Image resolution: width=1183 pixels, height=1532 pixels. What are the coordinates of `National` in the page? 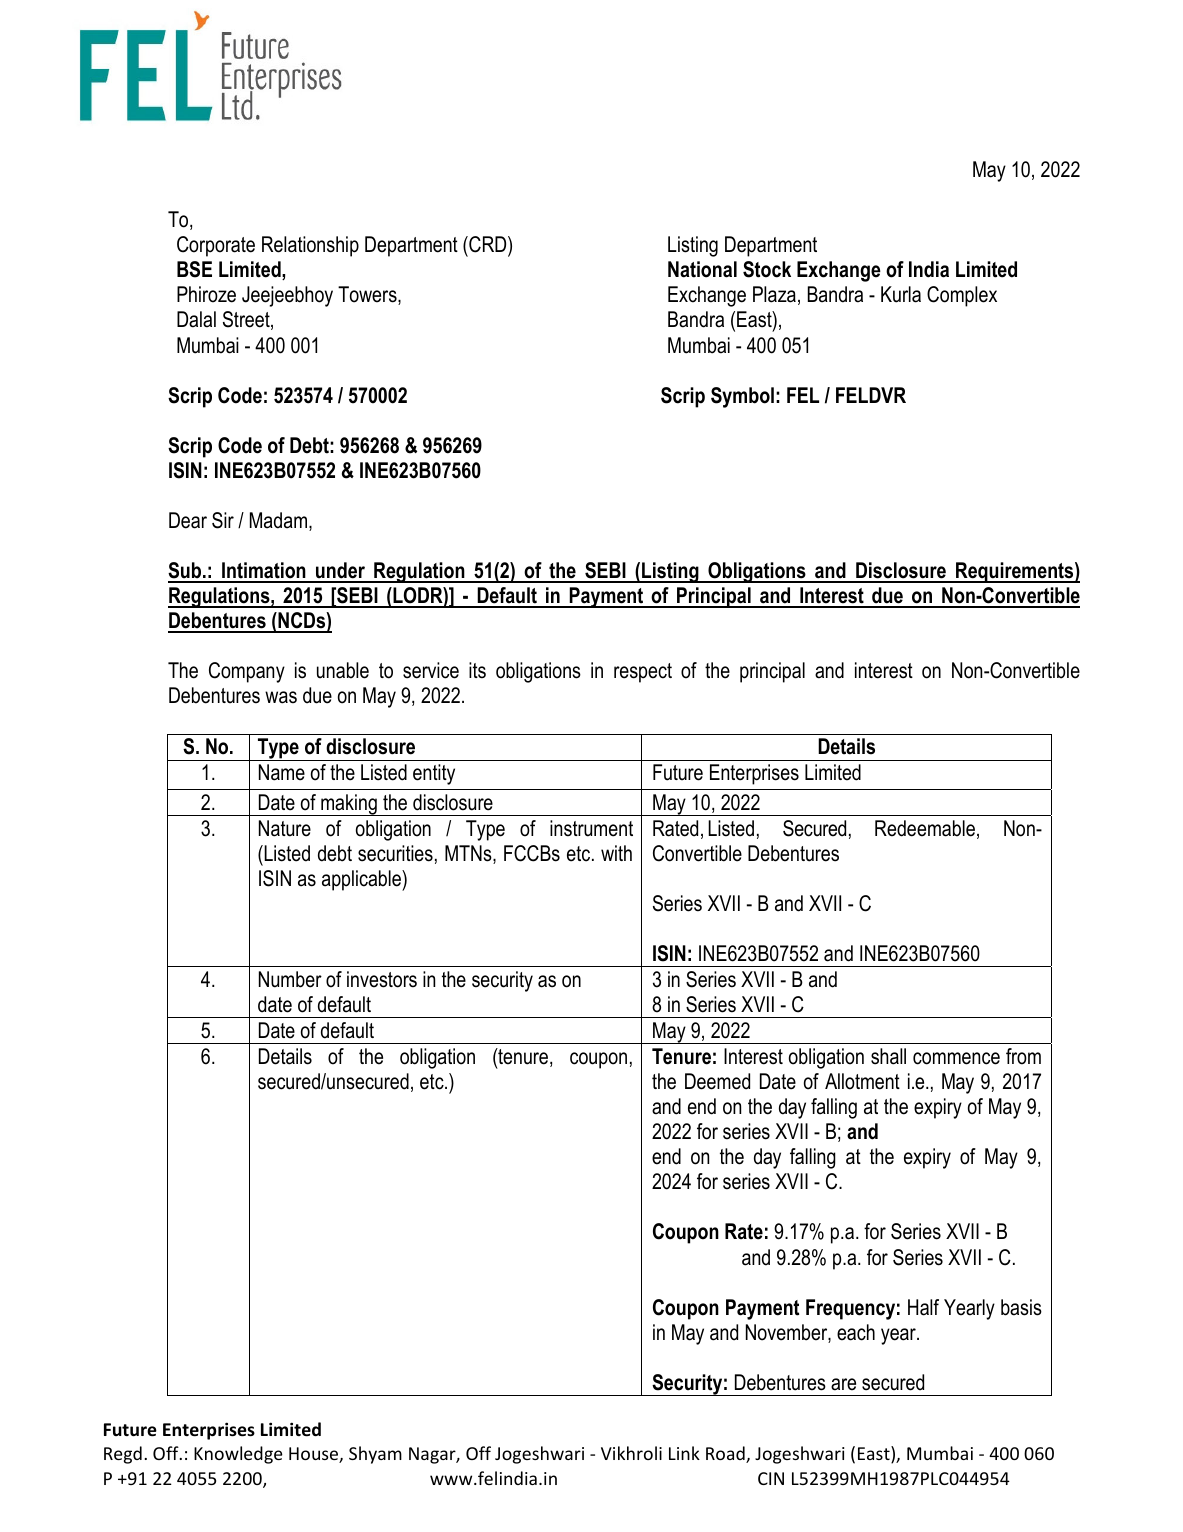 It's located at (702, 269).
